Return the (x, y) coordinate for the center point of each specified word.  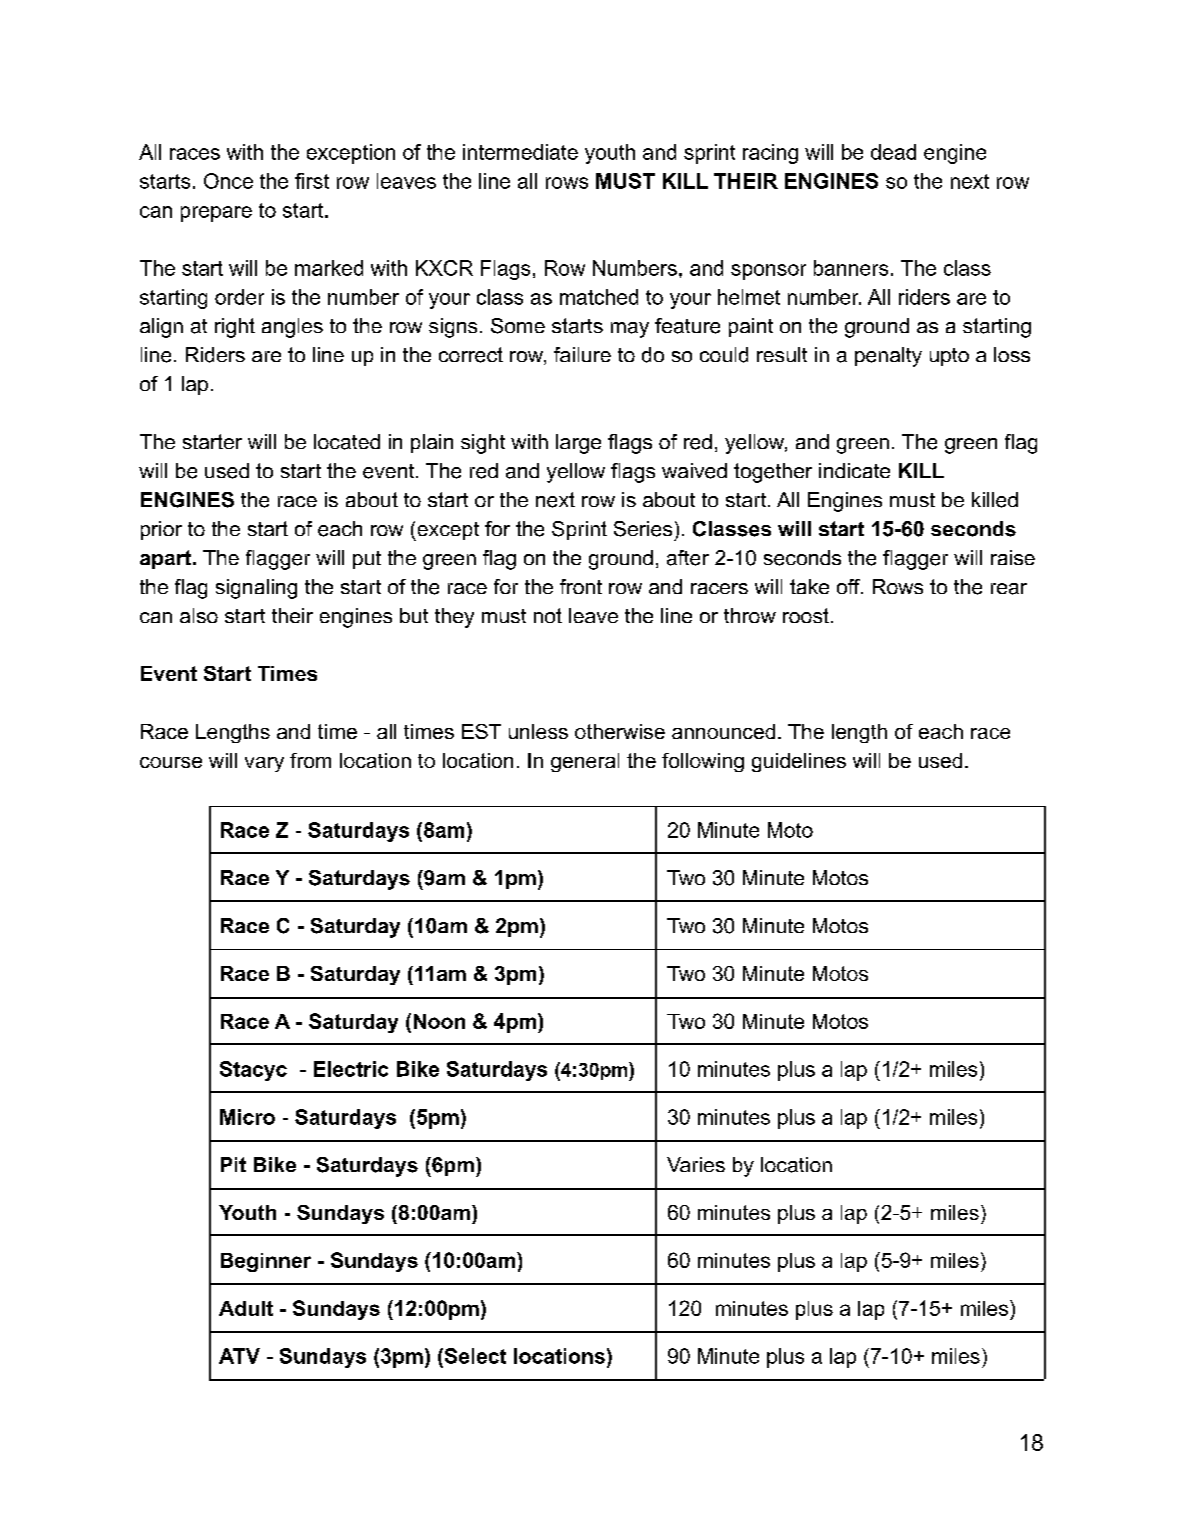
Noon (439, 1021)
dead (893, 152)
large (578, 444)
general (585, 762)
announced (723, 731)
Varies (696, 1164)
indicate (854, 470)
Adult (246, 1308)
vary (264, 764)
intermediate (520, 152)
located (347, 442)
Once (228, 181)
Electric (351, 1069)
